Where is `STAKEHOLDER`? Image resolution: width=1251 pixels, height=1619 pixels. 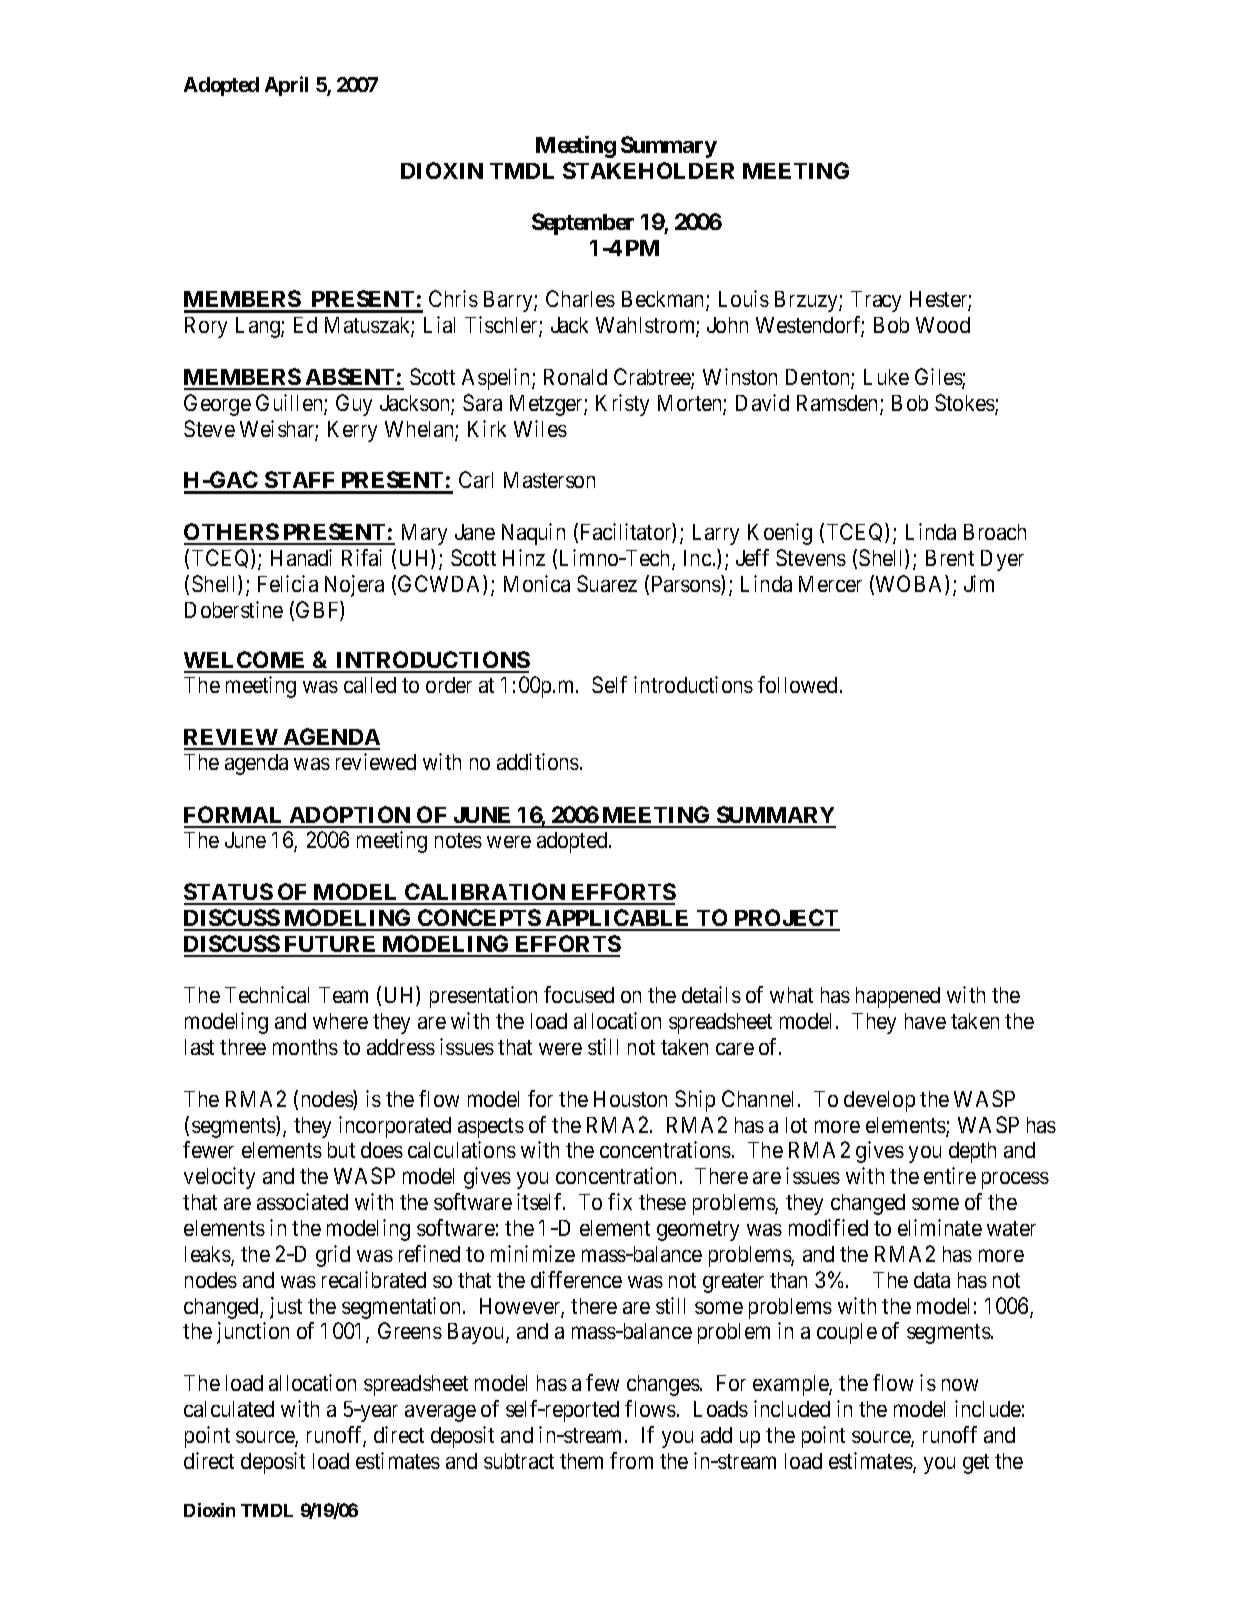 STAKEHOLDER is located at coordinates (648, 170).
